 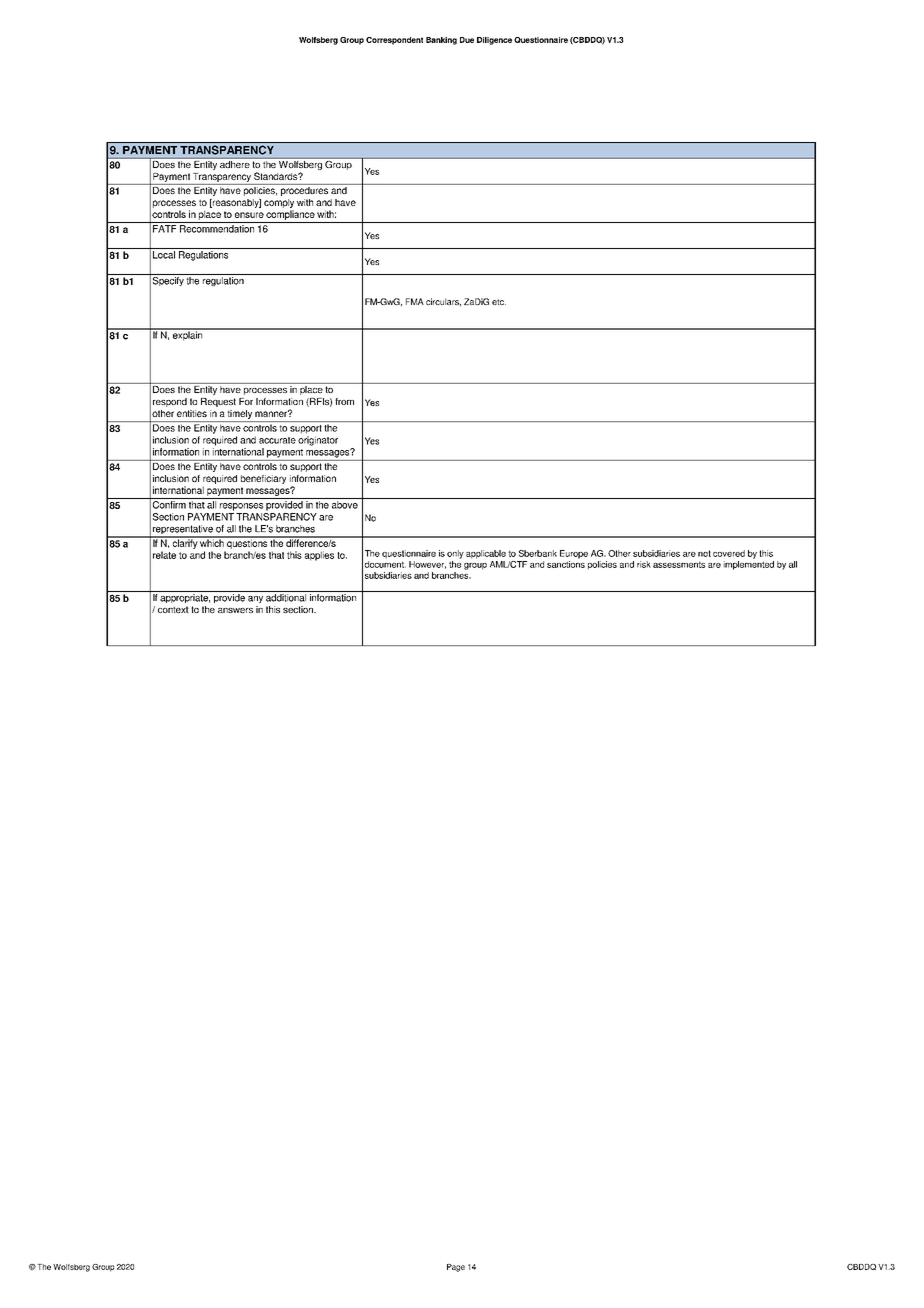 What do you see at coordinates (704, 553) in the screenshot?
I see `not` at bounding box center [704, 553].
